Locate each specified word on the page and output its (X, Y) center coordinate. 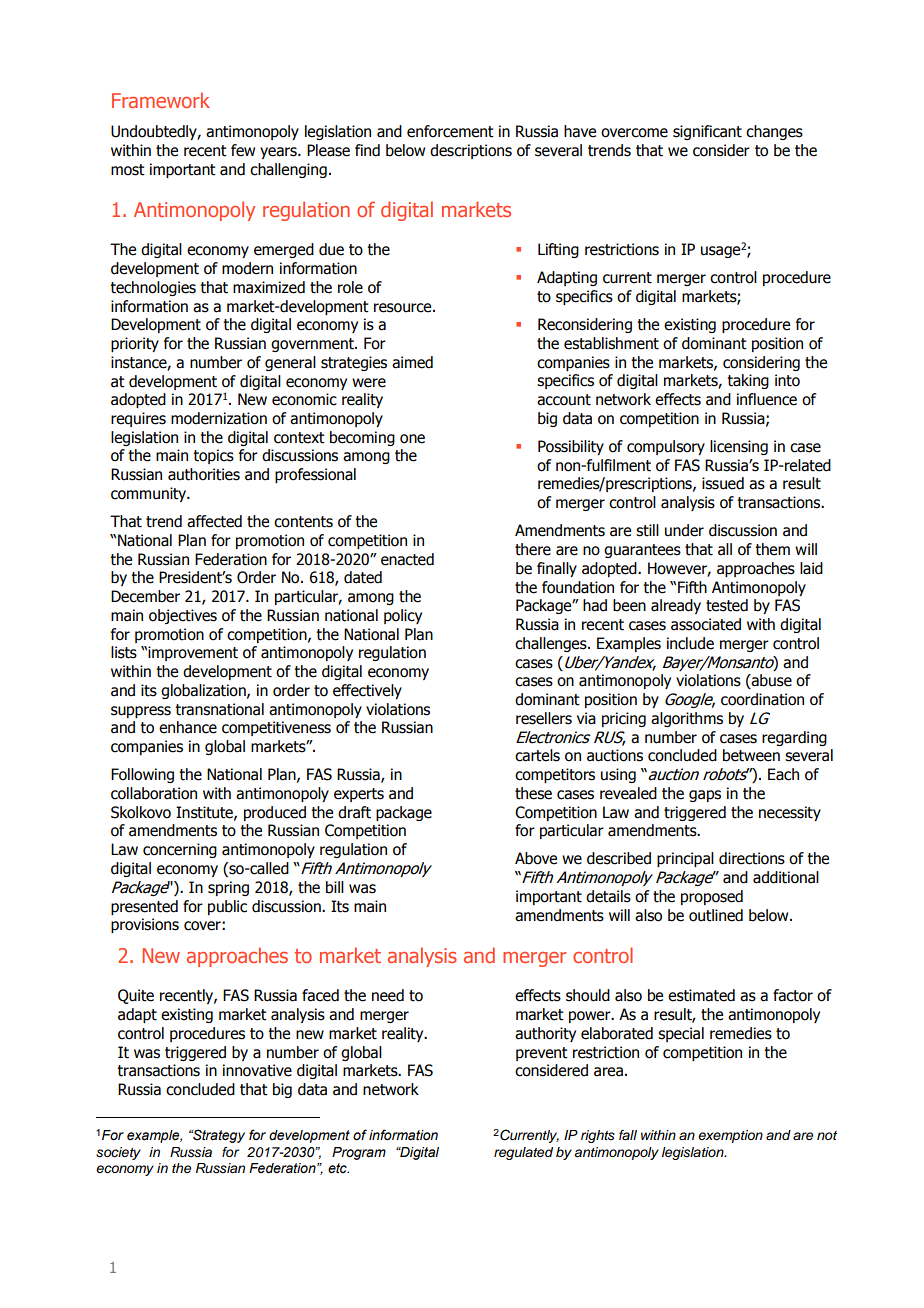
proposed (712, 897)
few (243, 150)
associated (706, 624)
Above (536, 858)
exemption (730, 1136)
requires (138, 419)
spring (228, 888)
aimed (412, 362)
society (118, 1153)
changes (774, 132)
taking (748, 381)
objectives (183, 616)
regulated (523, 1153)
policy (403, 616)
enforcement (450, 131)
